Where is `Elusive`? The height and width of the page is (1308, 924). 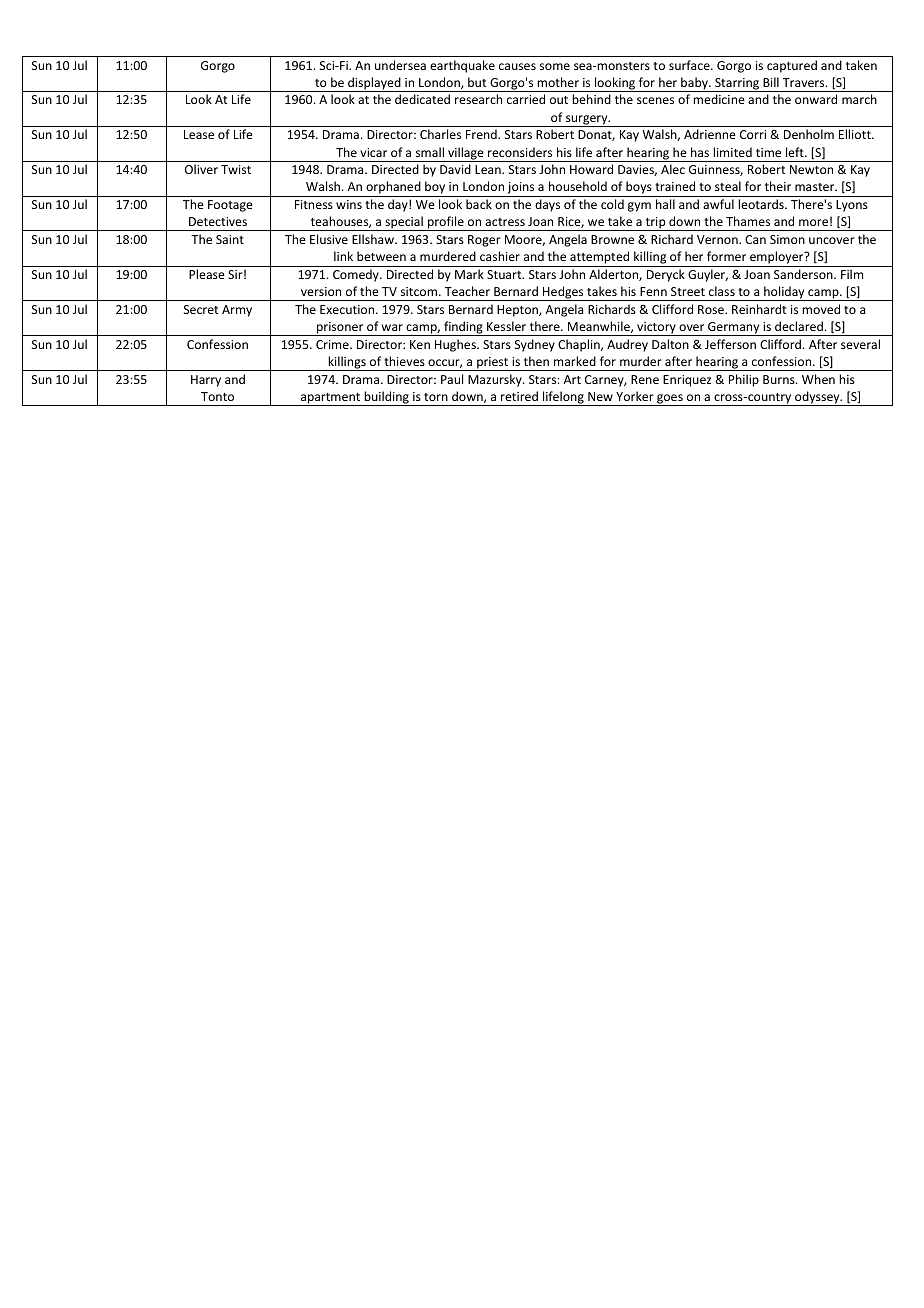 Elusive is located at coordinates (329, 239).
